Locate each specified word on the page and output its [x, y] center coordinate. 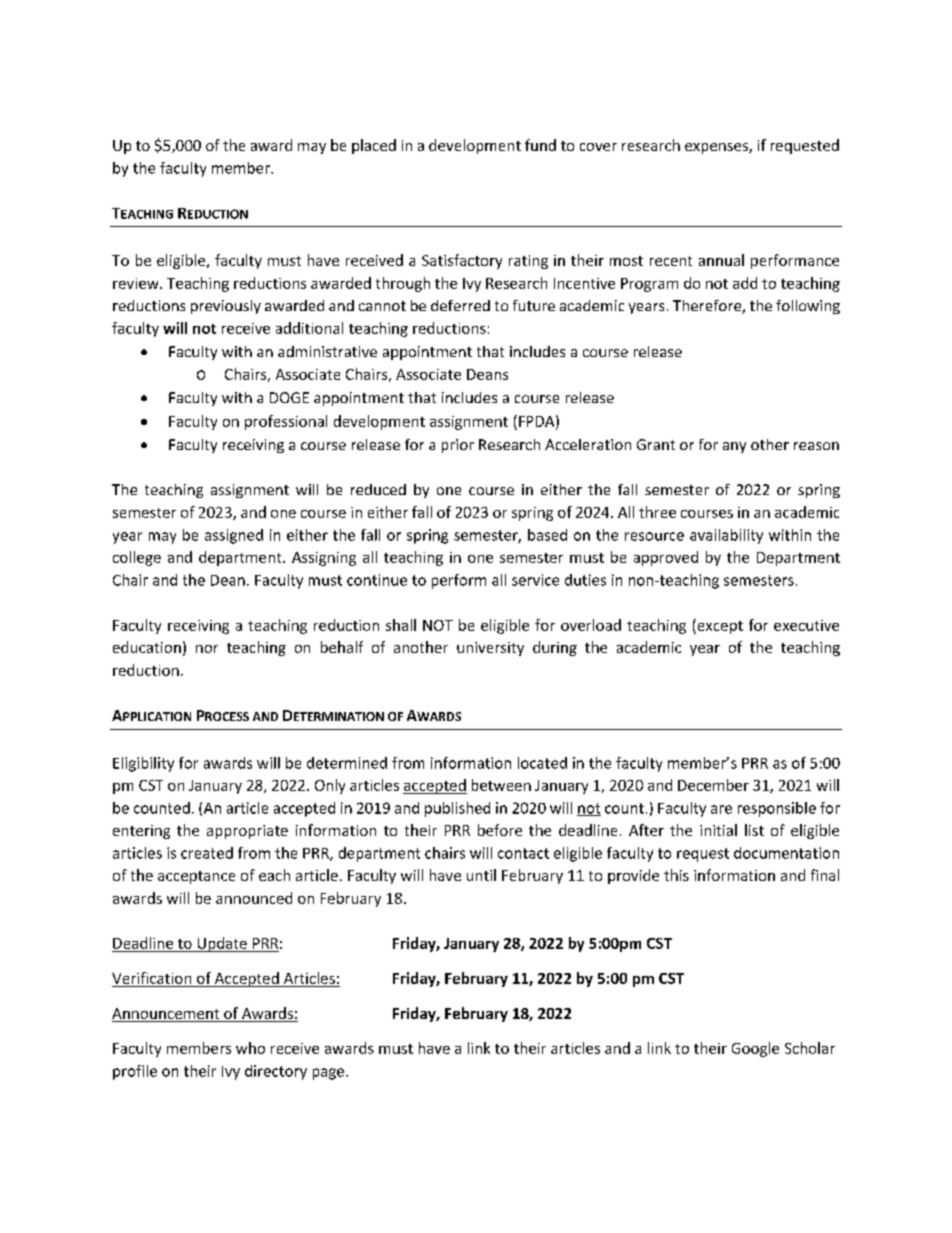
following [808, 307]
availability [726, 536]
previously [226, 307]
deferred [460, 305]
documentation [786, 853]
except [719, 626]
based [547, 535]
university [490, 649]
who [250, 1048]
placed [374, 146]
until [481, 875]
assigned [234, 536]
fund [540, 145]
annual [721, 260]
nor [207, 649]
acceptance [196, 877]
